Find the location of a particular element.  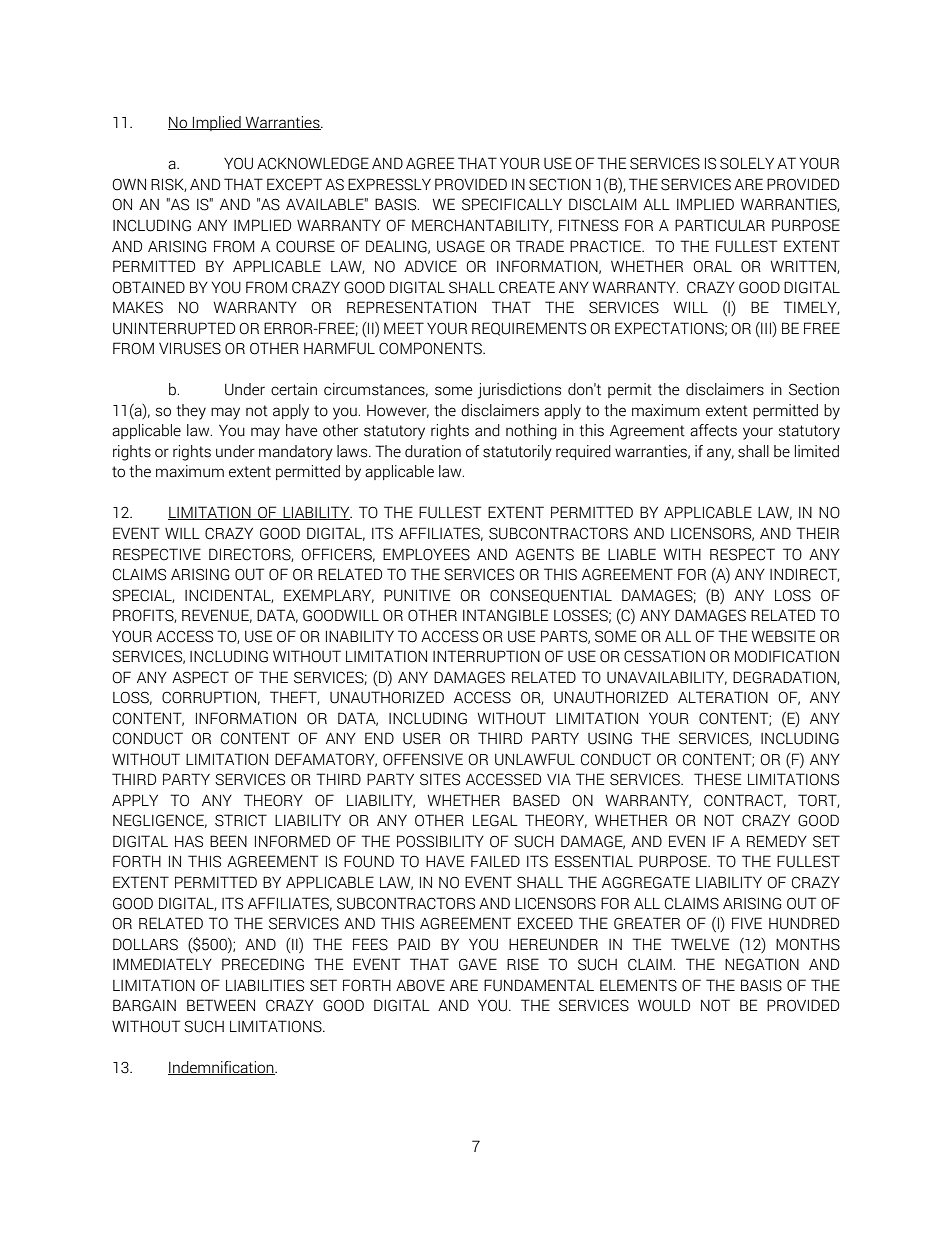

they is located at coordinates (191, 412).
